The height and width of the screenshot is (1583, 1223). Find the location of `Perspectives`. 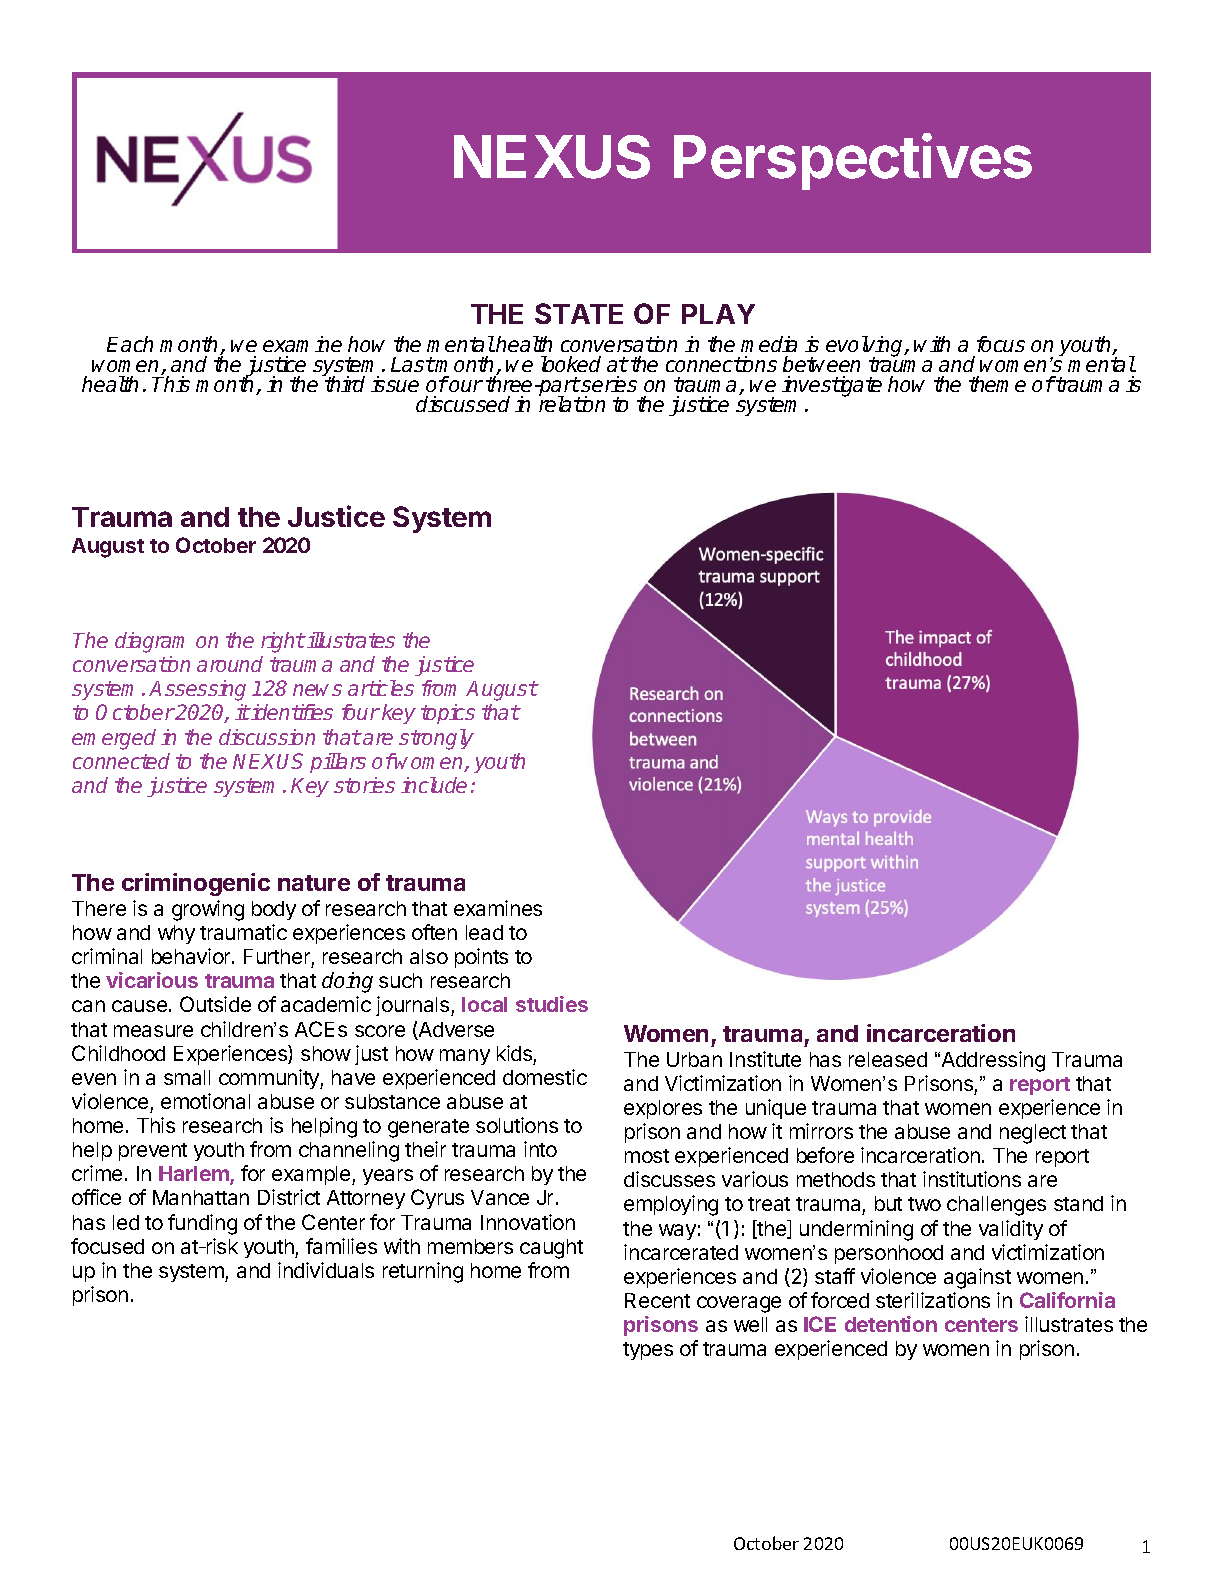

Perspectives is located at coordinates (853, 161).
